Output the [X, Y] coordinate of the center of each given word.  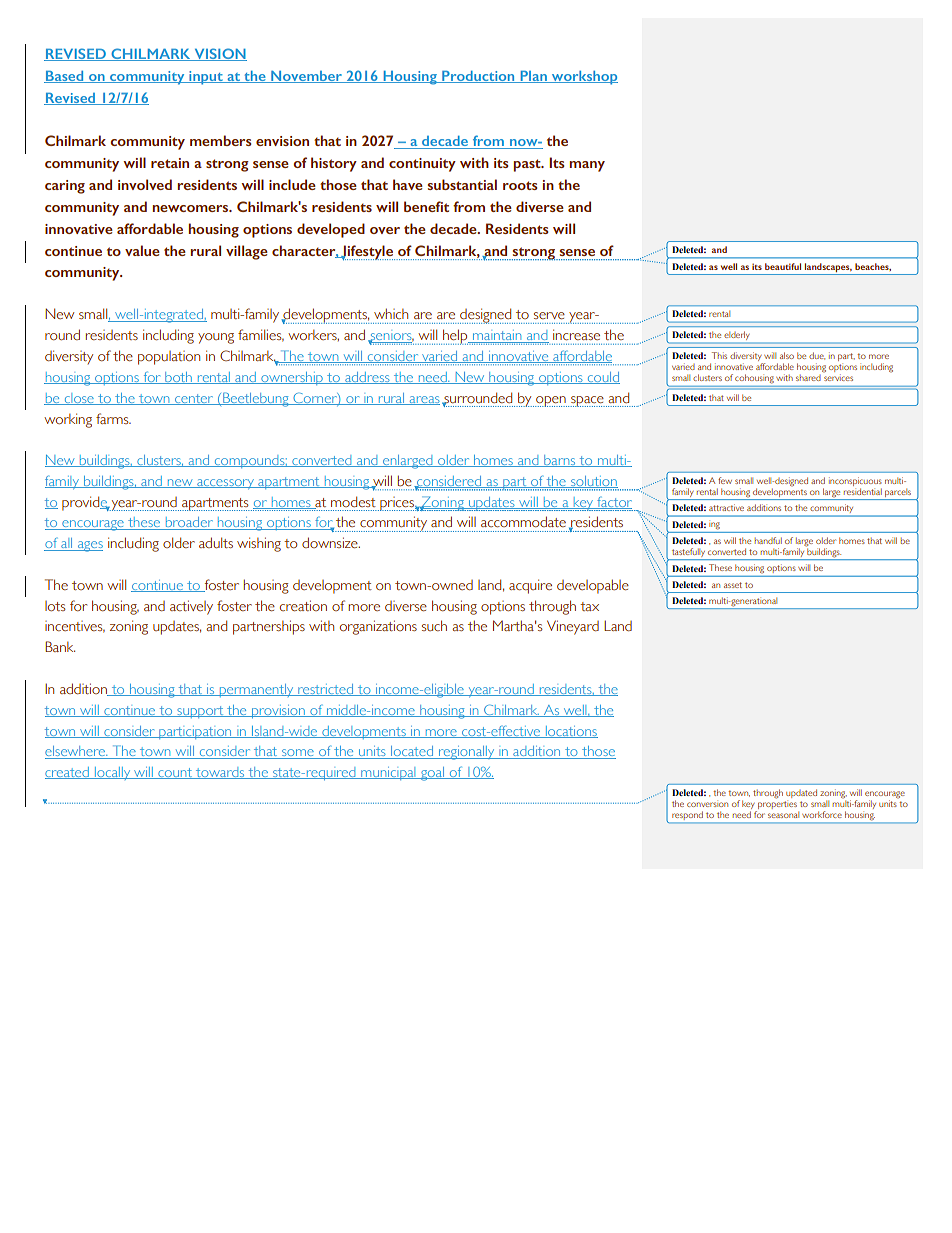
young [216, 338]
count [175, 773]
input [206, 78]
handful [768, 540]
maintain [497, 336]
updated [801, 793]
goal [432, 774]
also [787, 355]
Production [478, 77]
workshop [583, 78]
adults [216, 542]
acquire [530, 586]
